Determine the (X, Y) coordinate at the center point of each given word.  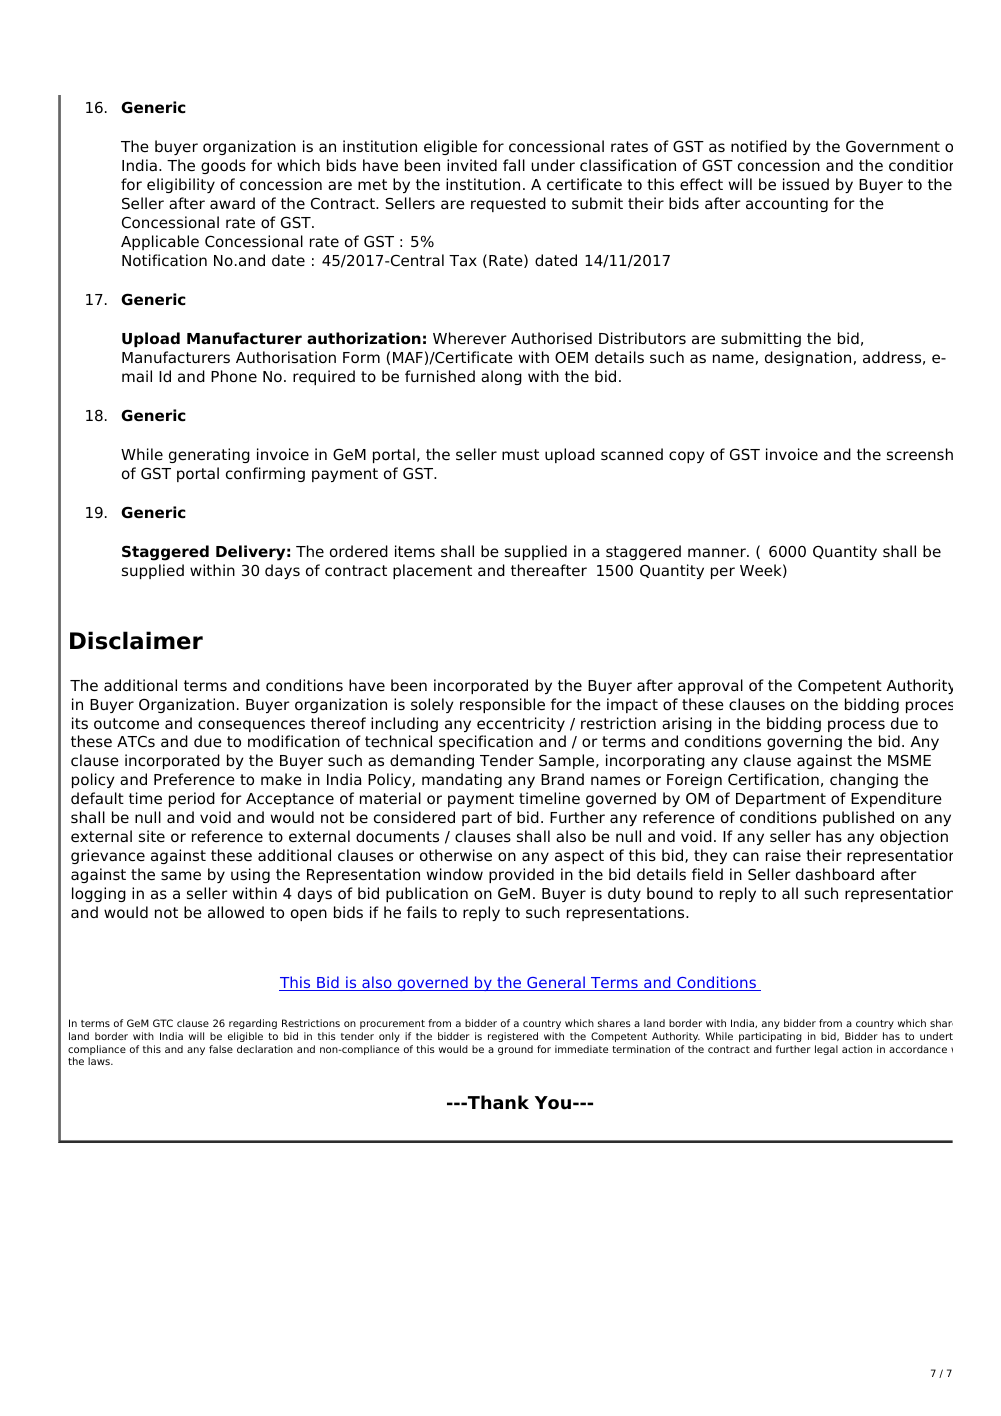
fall (514, 165)
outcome (126, 724)
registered (513, 1037)
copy (687, 457)
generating (209, 455)
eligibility (181, 185)
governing (804, 742)
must (520, 454)
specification (486, 742)
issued (806, 184)
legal (826, 1050)
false (221, 1049)
